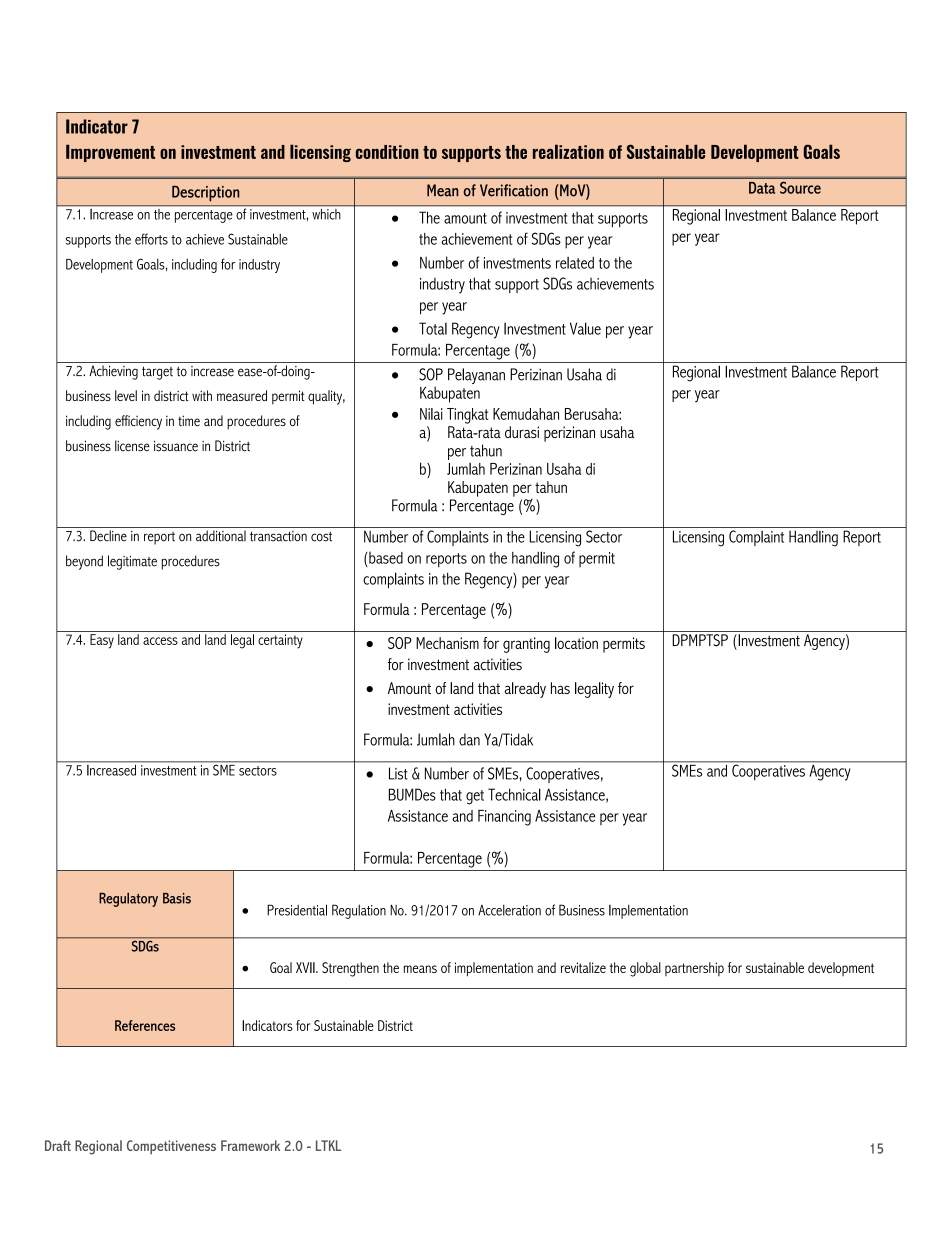 This image has height=1233, width=952. Describe the element at coordinates (359, 911) in the image. I see `Regulation` at that location.
